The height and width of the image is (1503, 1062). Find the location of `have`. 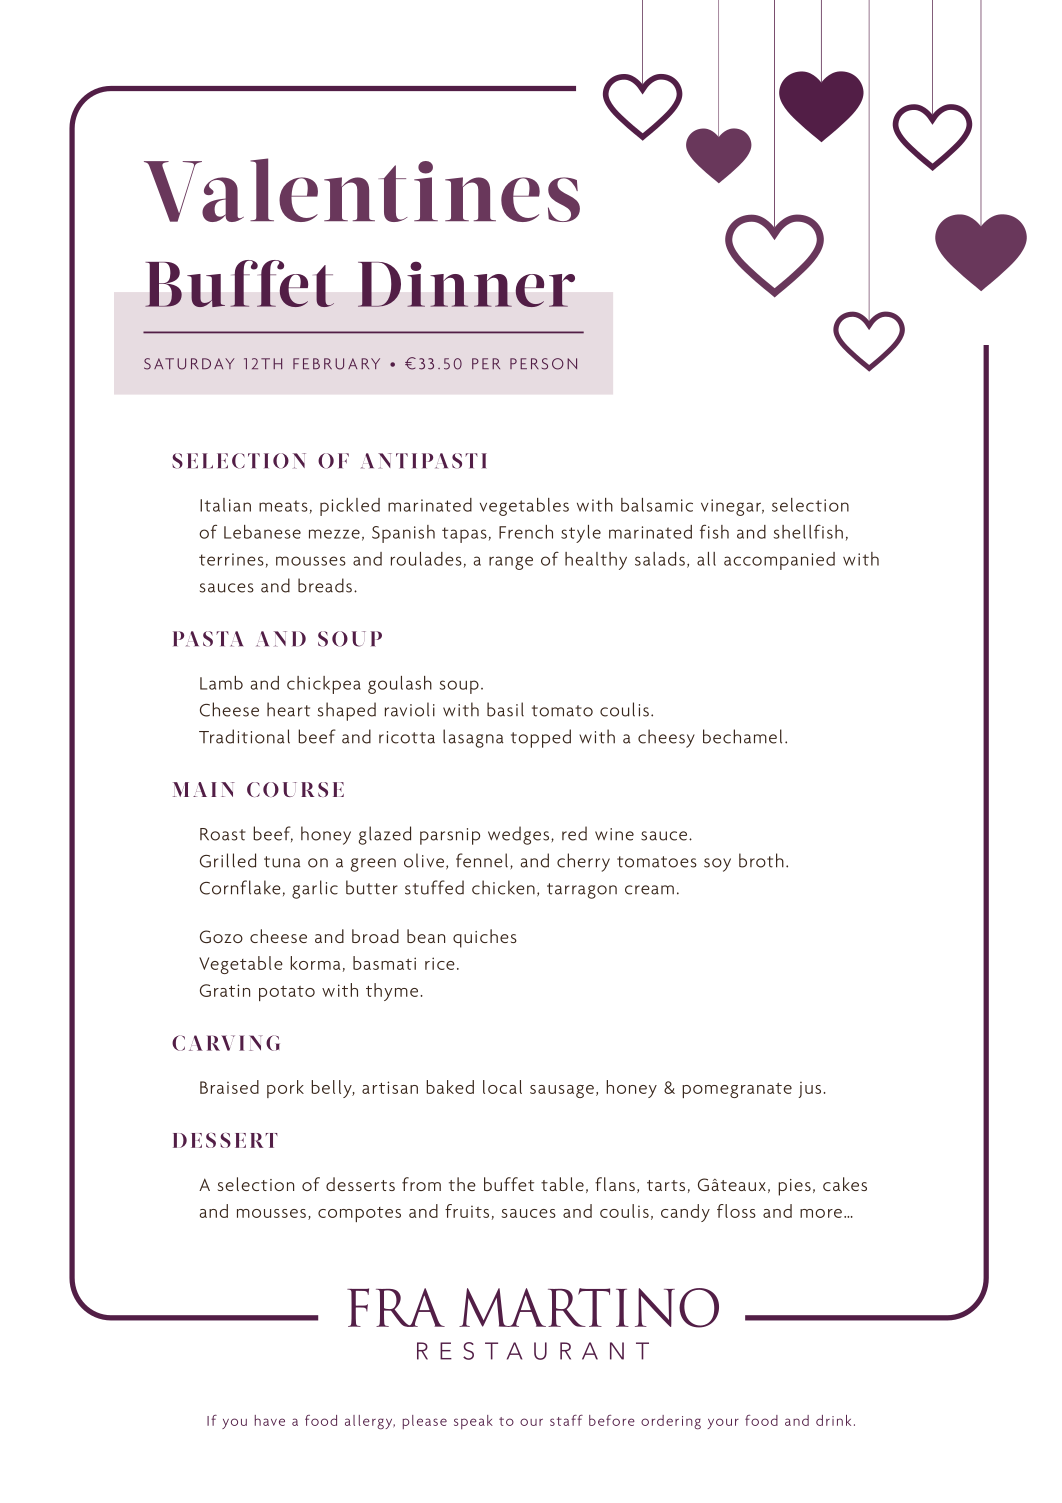

have is located at coordinates (270, 1420).
